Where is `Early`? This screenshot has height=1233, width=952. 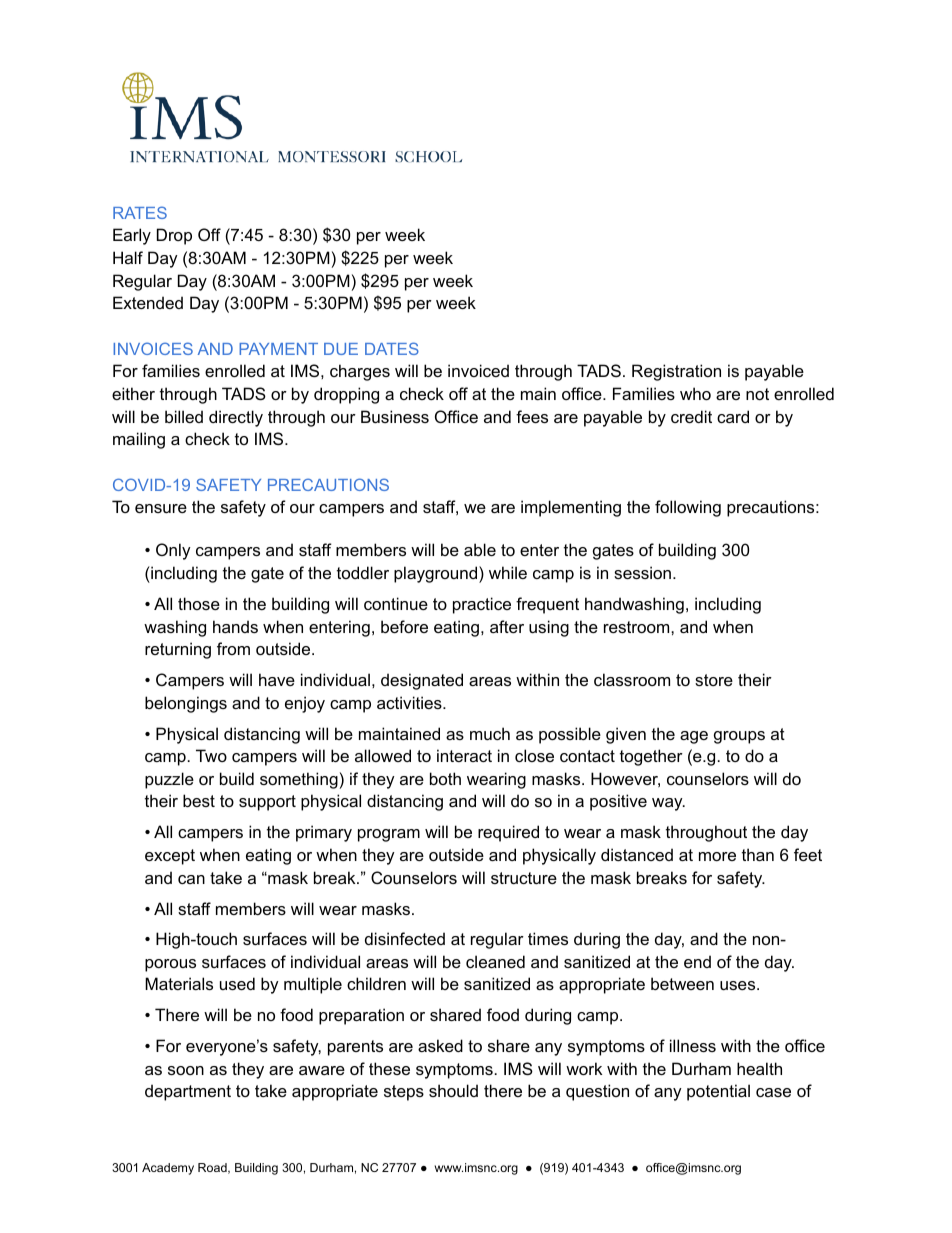
Early is located at coordinates (132, 236).
